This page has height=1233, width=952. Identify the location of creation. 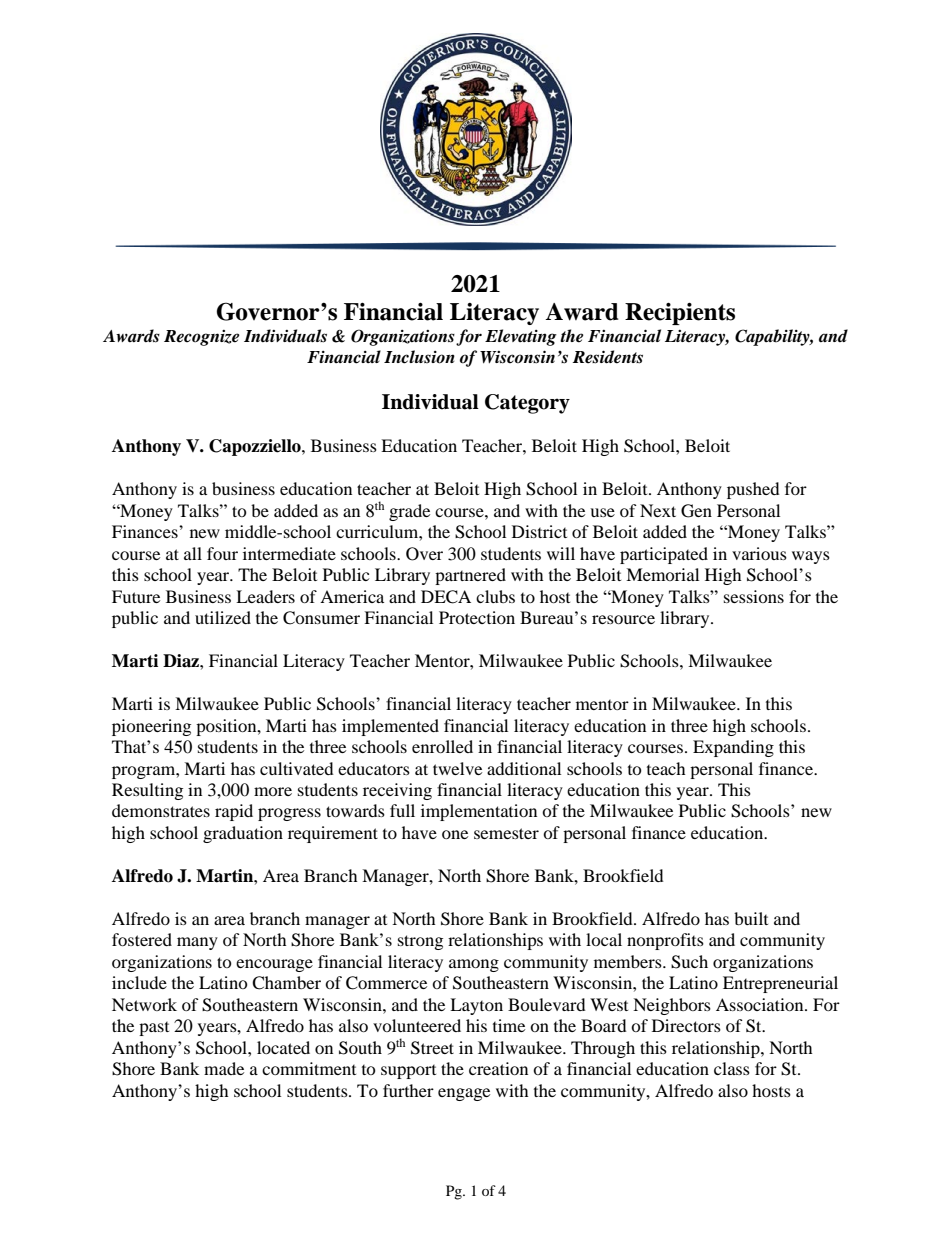
(498, 1068).
